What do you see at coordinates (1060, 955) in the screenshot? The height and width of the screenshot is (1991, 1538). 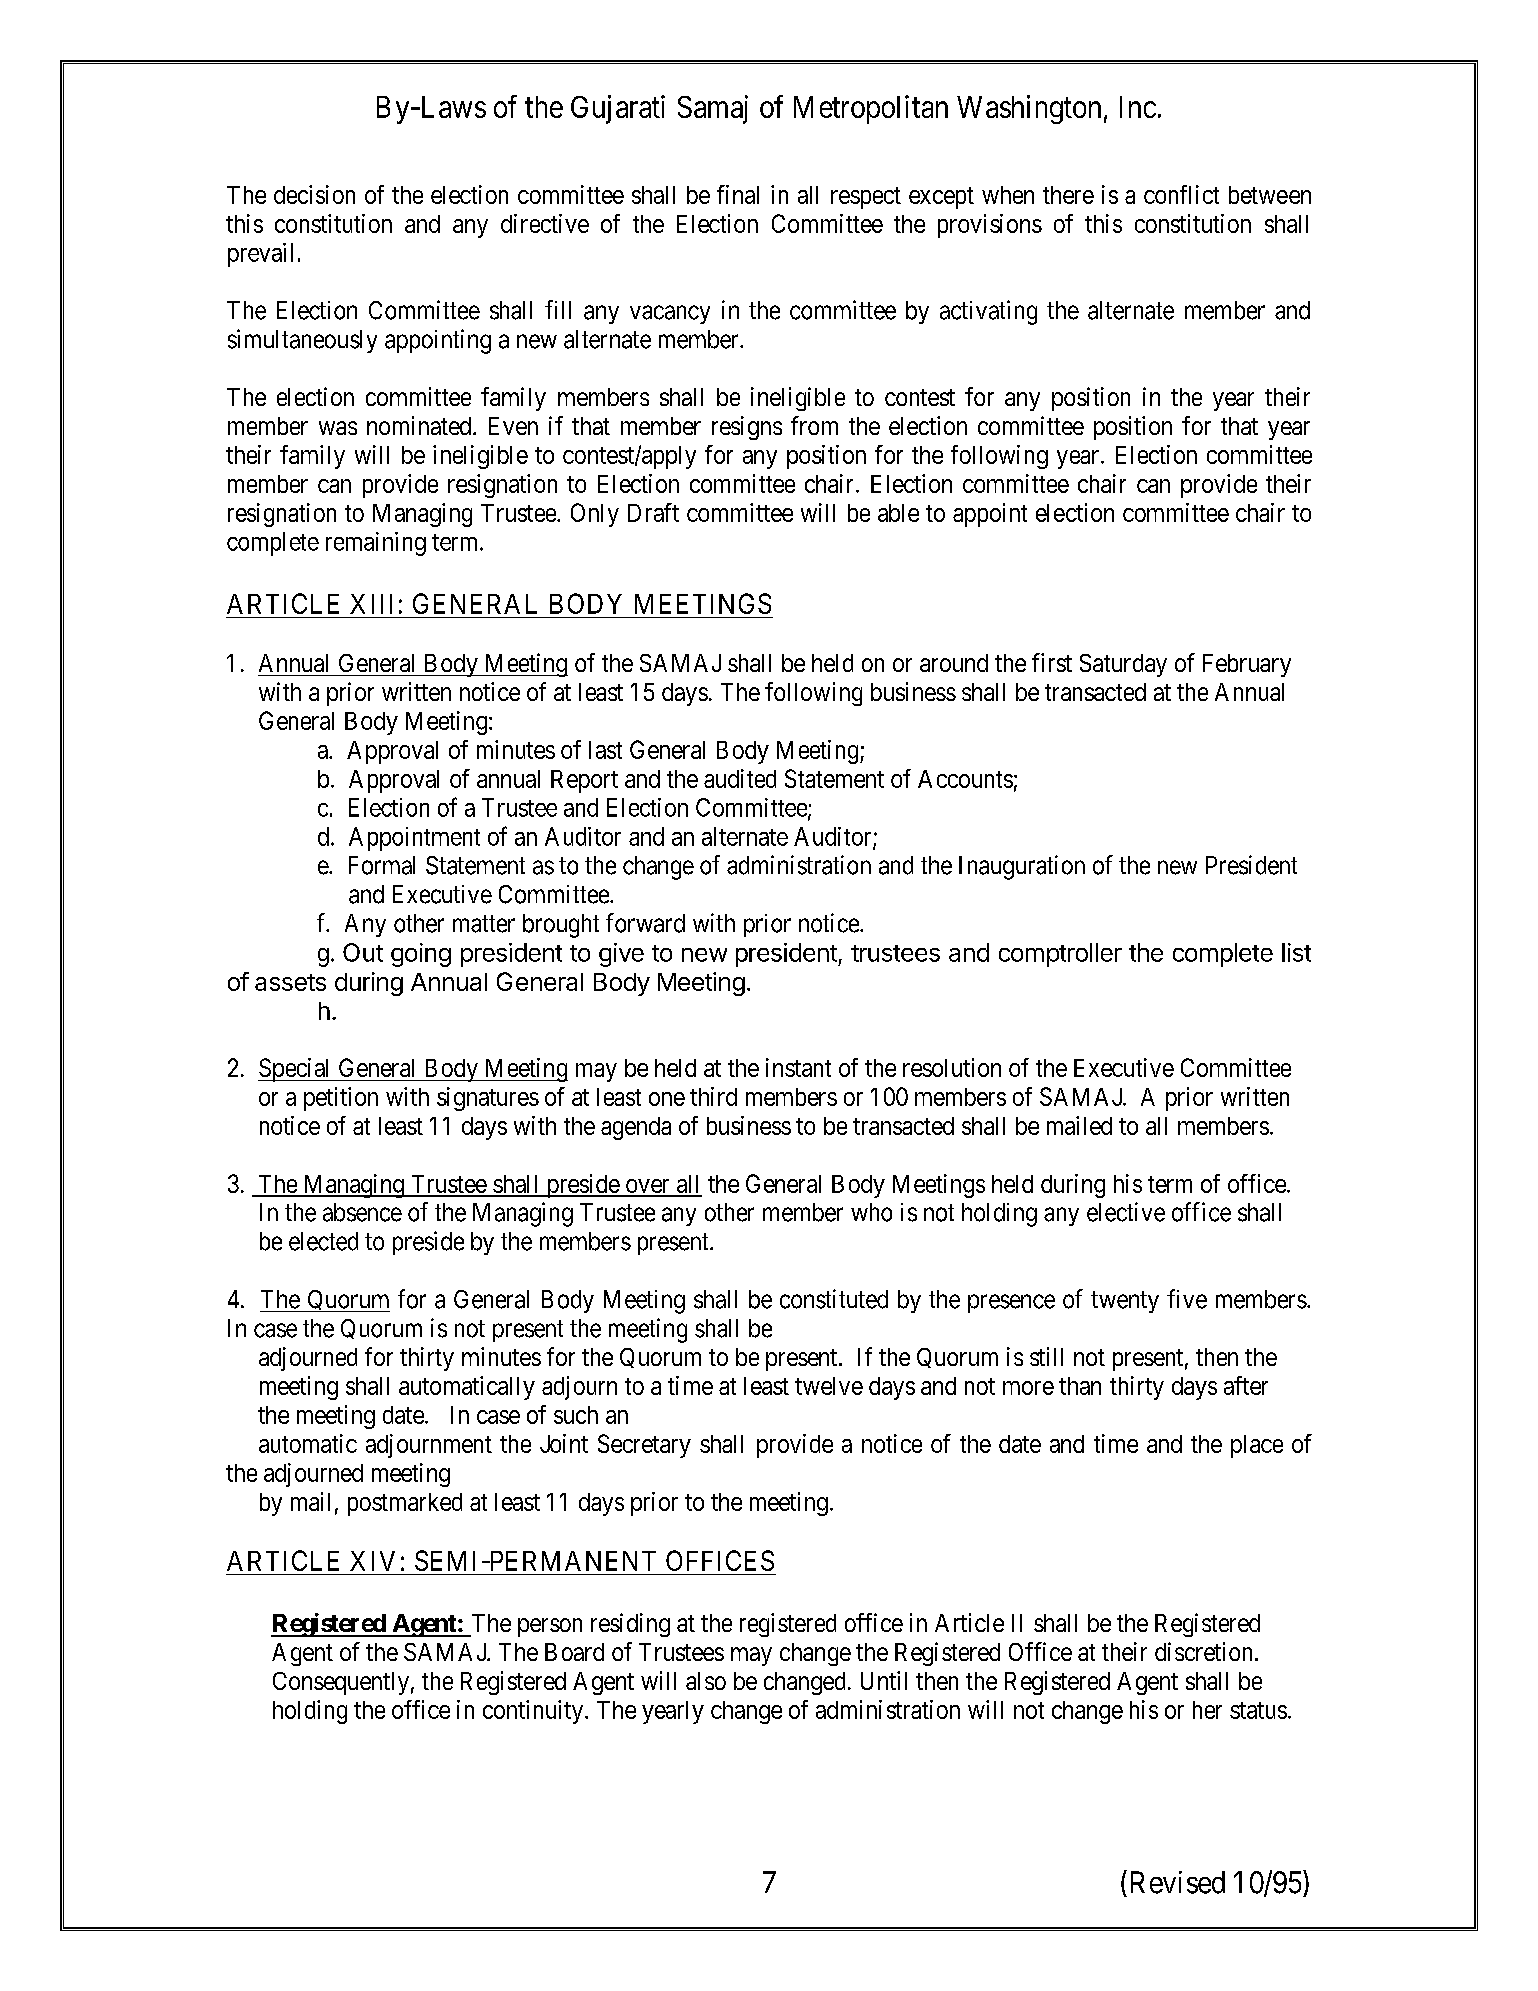 I see `comptroller` at bounding box center [1060, 955].
